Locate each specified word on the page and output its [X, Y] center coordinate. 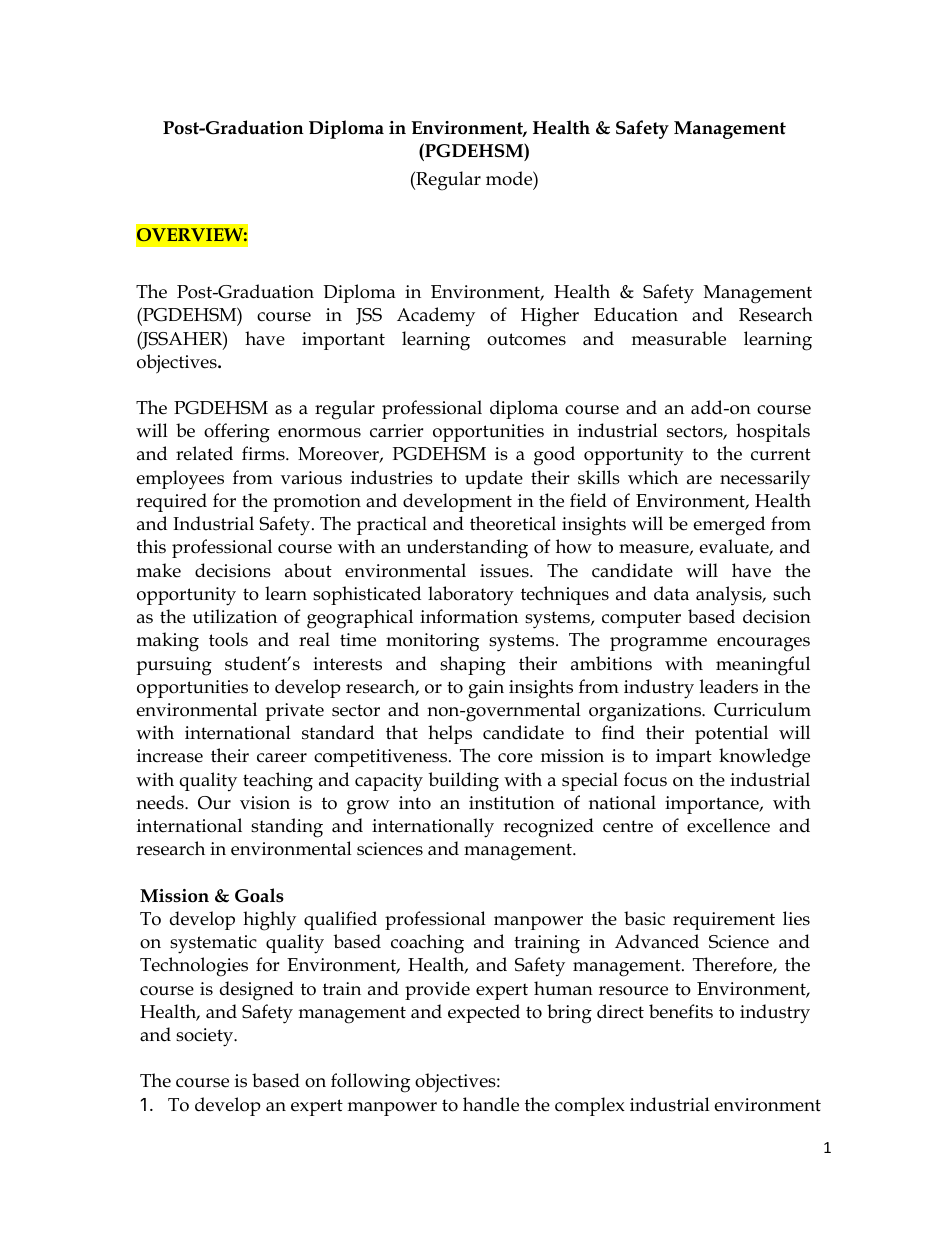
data [671, 593]
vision [265, 803]
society [206, 1037]
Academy [436, 317]
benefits [681, 1011]
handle [491, 1104]
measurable [679, 338]
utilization [235, 616]
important [343, 341]
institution [512, 803]
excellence [728, 825]
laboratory [471, 596]
